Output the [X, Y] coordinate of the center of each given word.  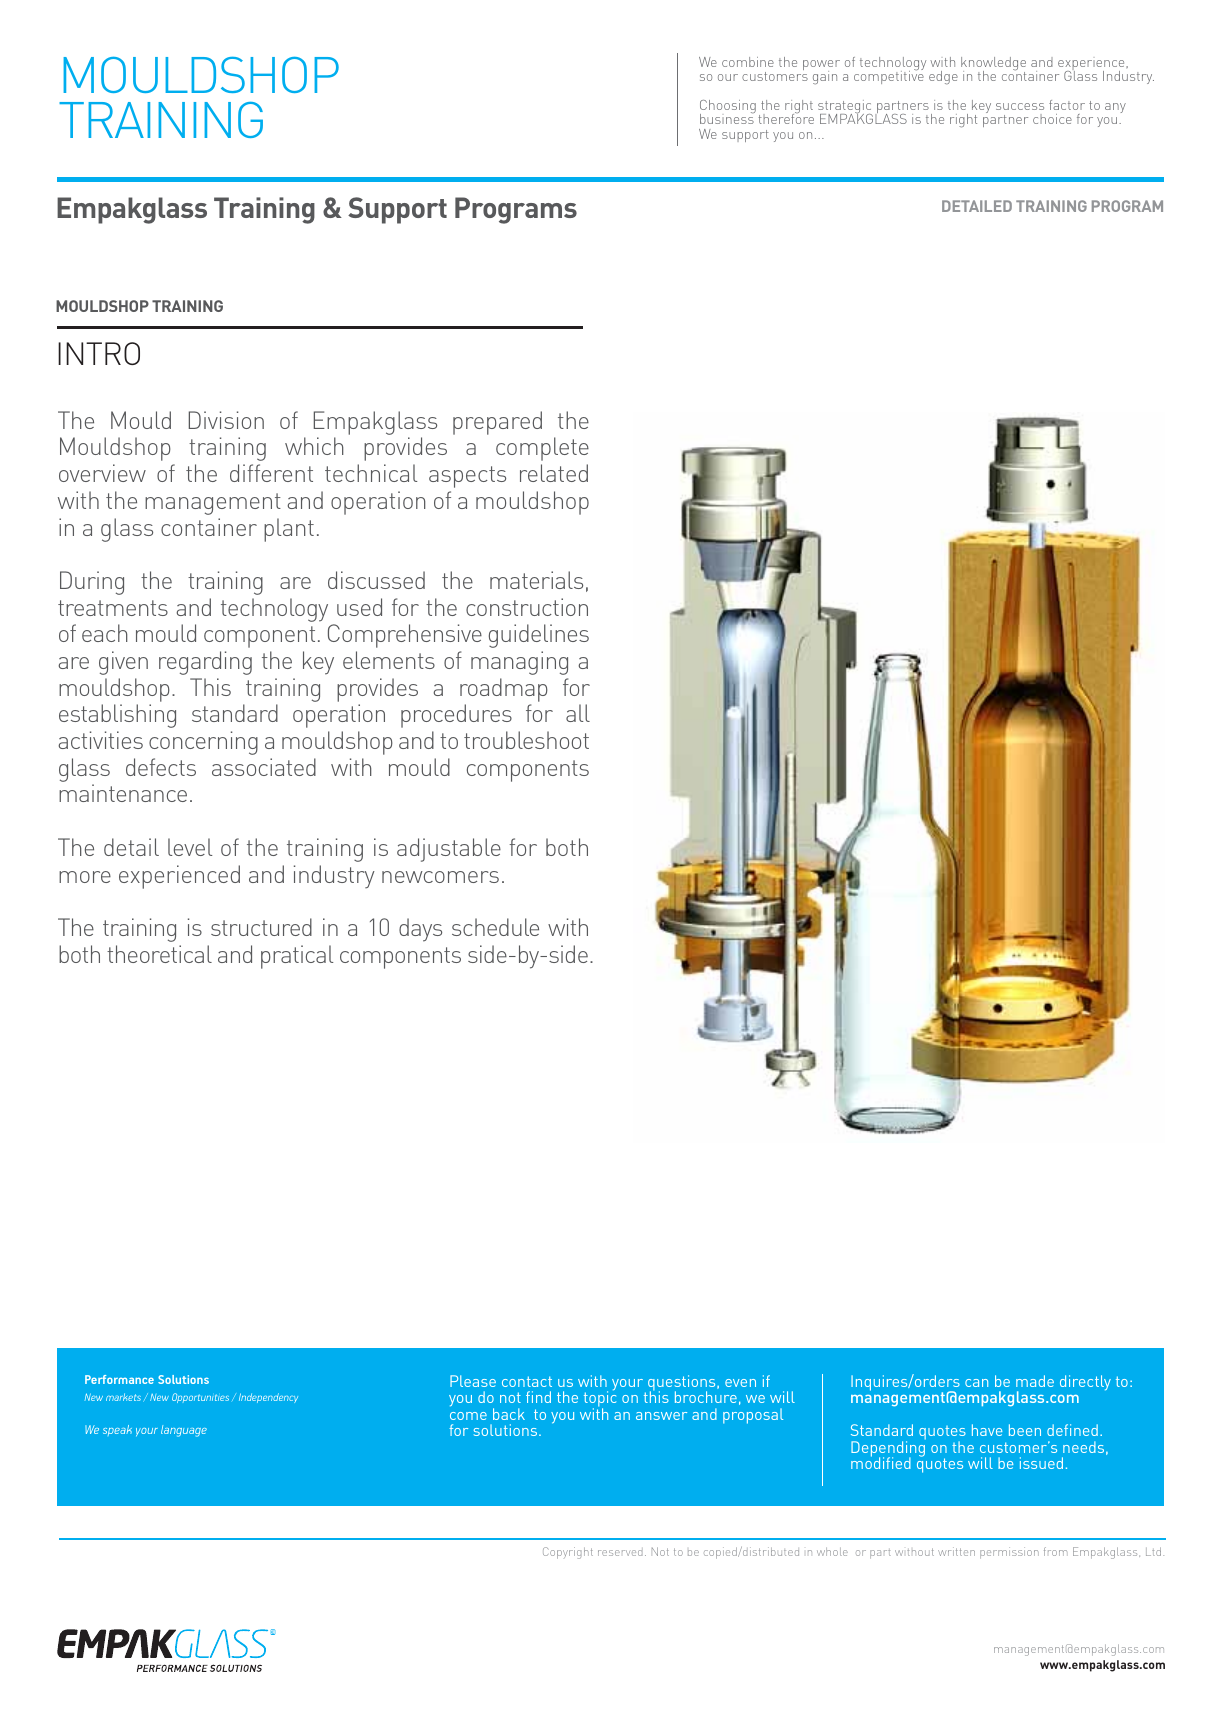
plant [289, 530]
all [578, 713]
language [184, 1431]
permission [1009, 1553]
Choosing [728, 108]
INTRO [99, 353]
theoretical [159, 954]
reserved [620, 1553]
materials [536, 580]
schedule [495, 927]
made [1035, 1381]
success [1020, 106]
